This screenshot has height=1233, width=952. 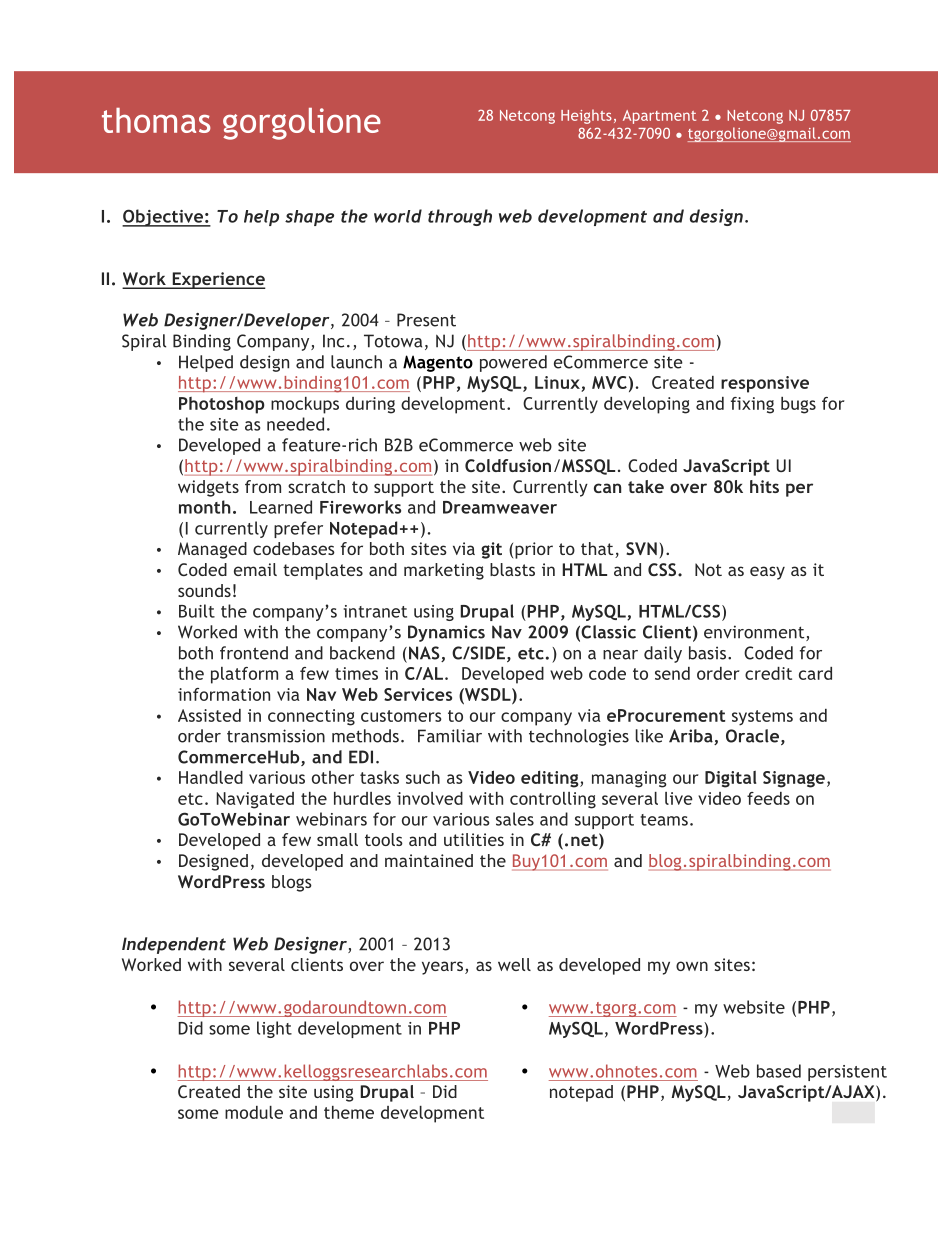 What do you see at coordinates (779, 1071) in the screenshot?
I see `based` at bounding box center [779, 1071].
